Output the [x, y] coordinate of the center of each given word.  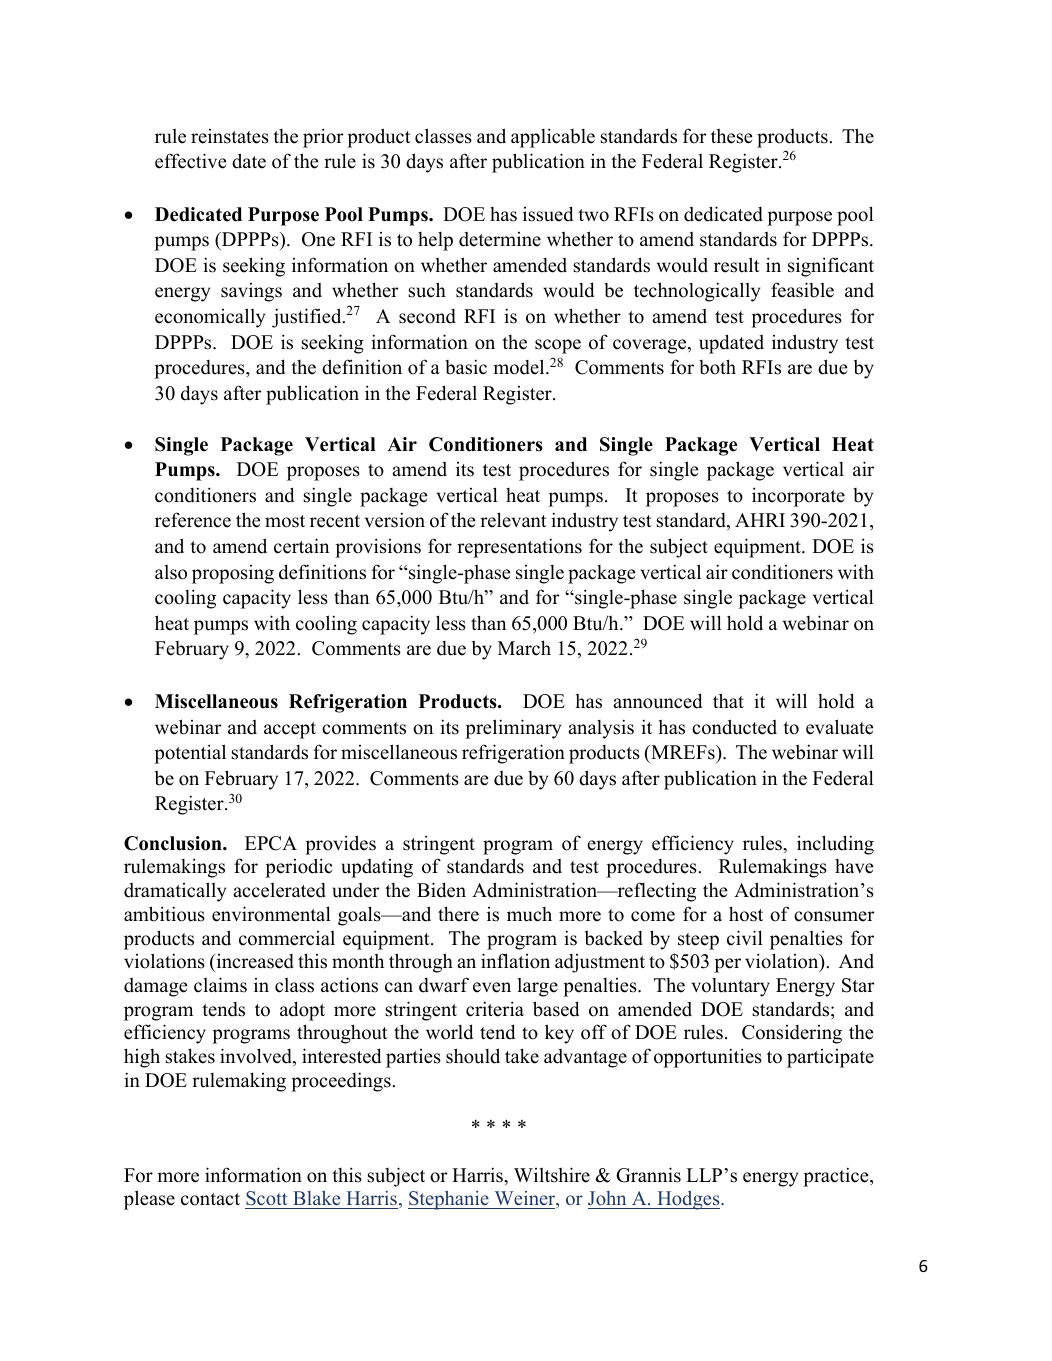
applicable [553, 138]
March [524, 648]
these [731, 136]
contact [210, 1199]
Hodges [688, 1200]
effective [190, 161]
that [728, 700]
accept [290, 730]
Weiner [525, 1200]
